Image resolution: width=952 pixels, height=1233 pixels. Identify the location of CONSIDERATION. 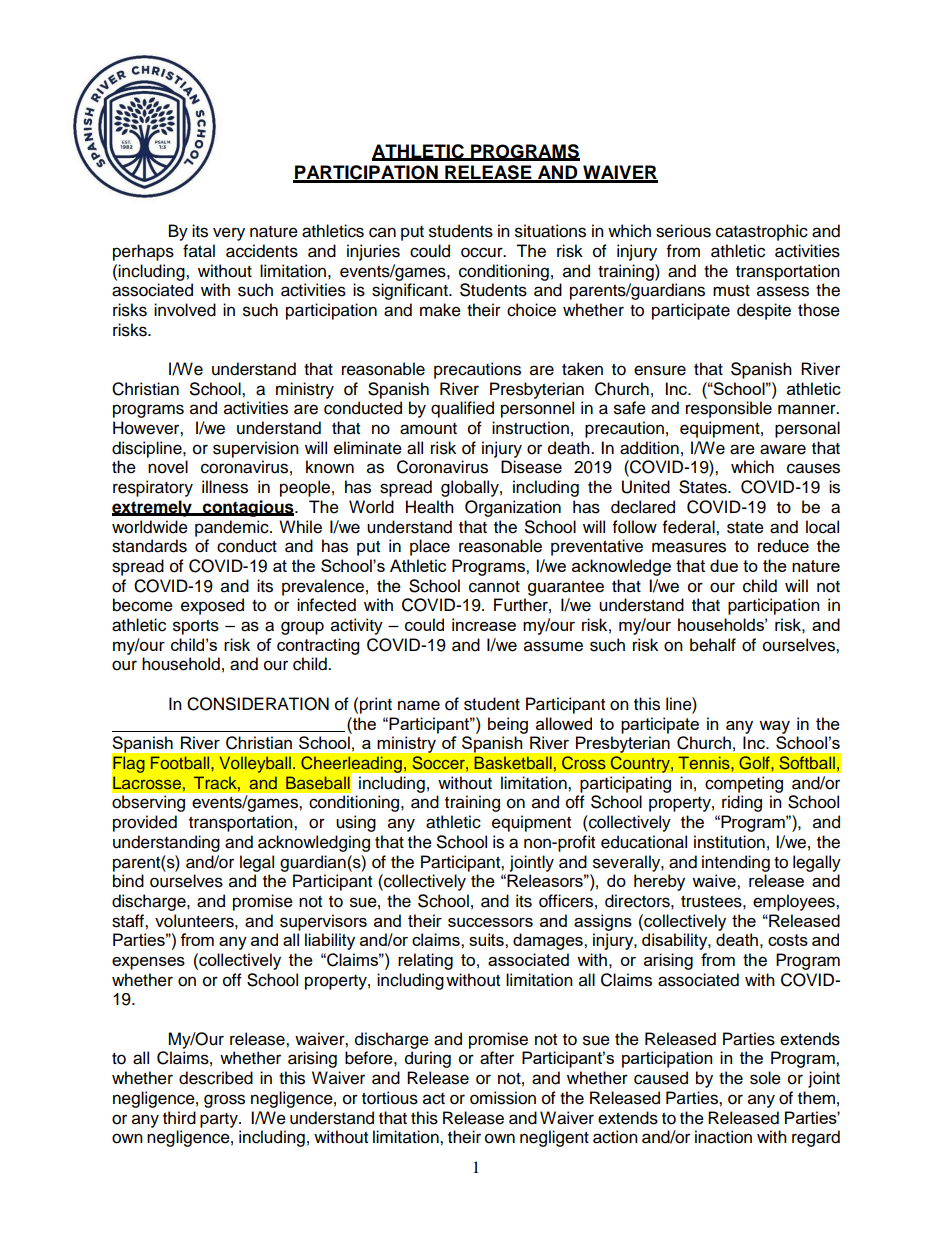
(258, 704).
